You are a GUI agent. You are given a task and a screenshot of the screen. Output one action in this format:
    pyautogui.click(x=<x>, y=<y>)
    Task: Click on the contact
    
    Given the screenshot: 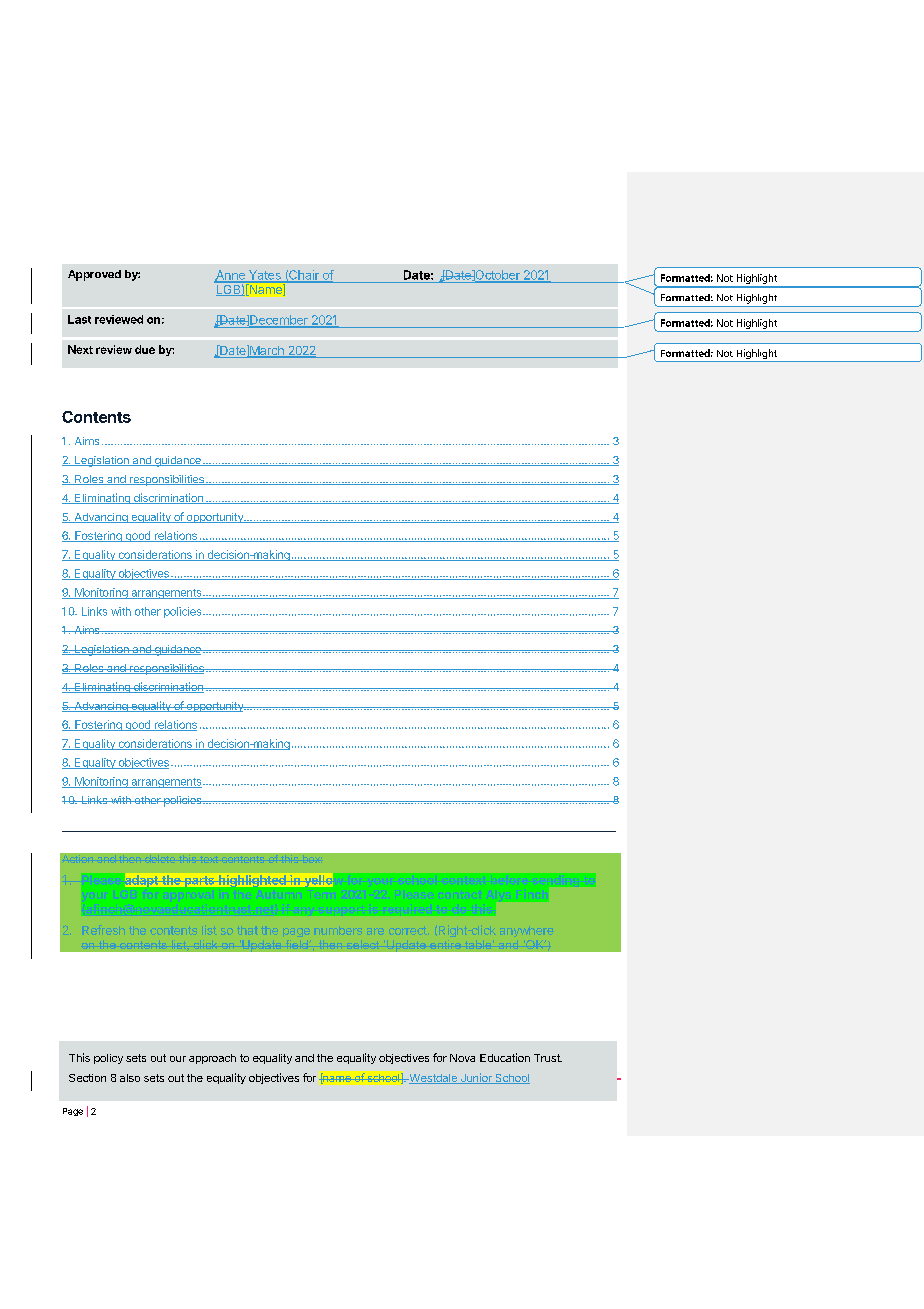 What is the action you would take?
    pyautogui.click(x=460, y=894)
